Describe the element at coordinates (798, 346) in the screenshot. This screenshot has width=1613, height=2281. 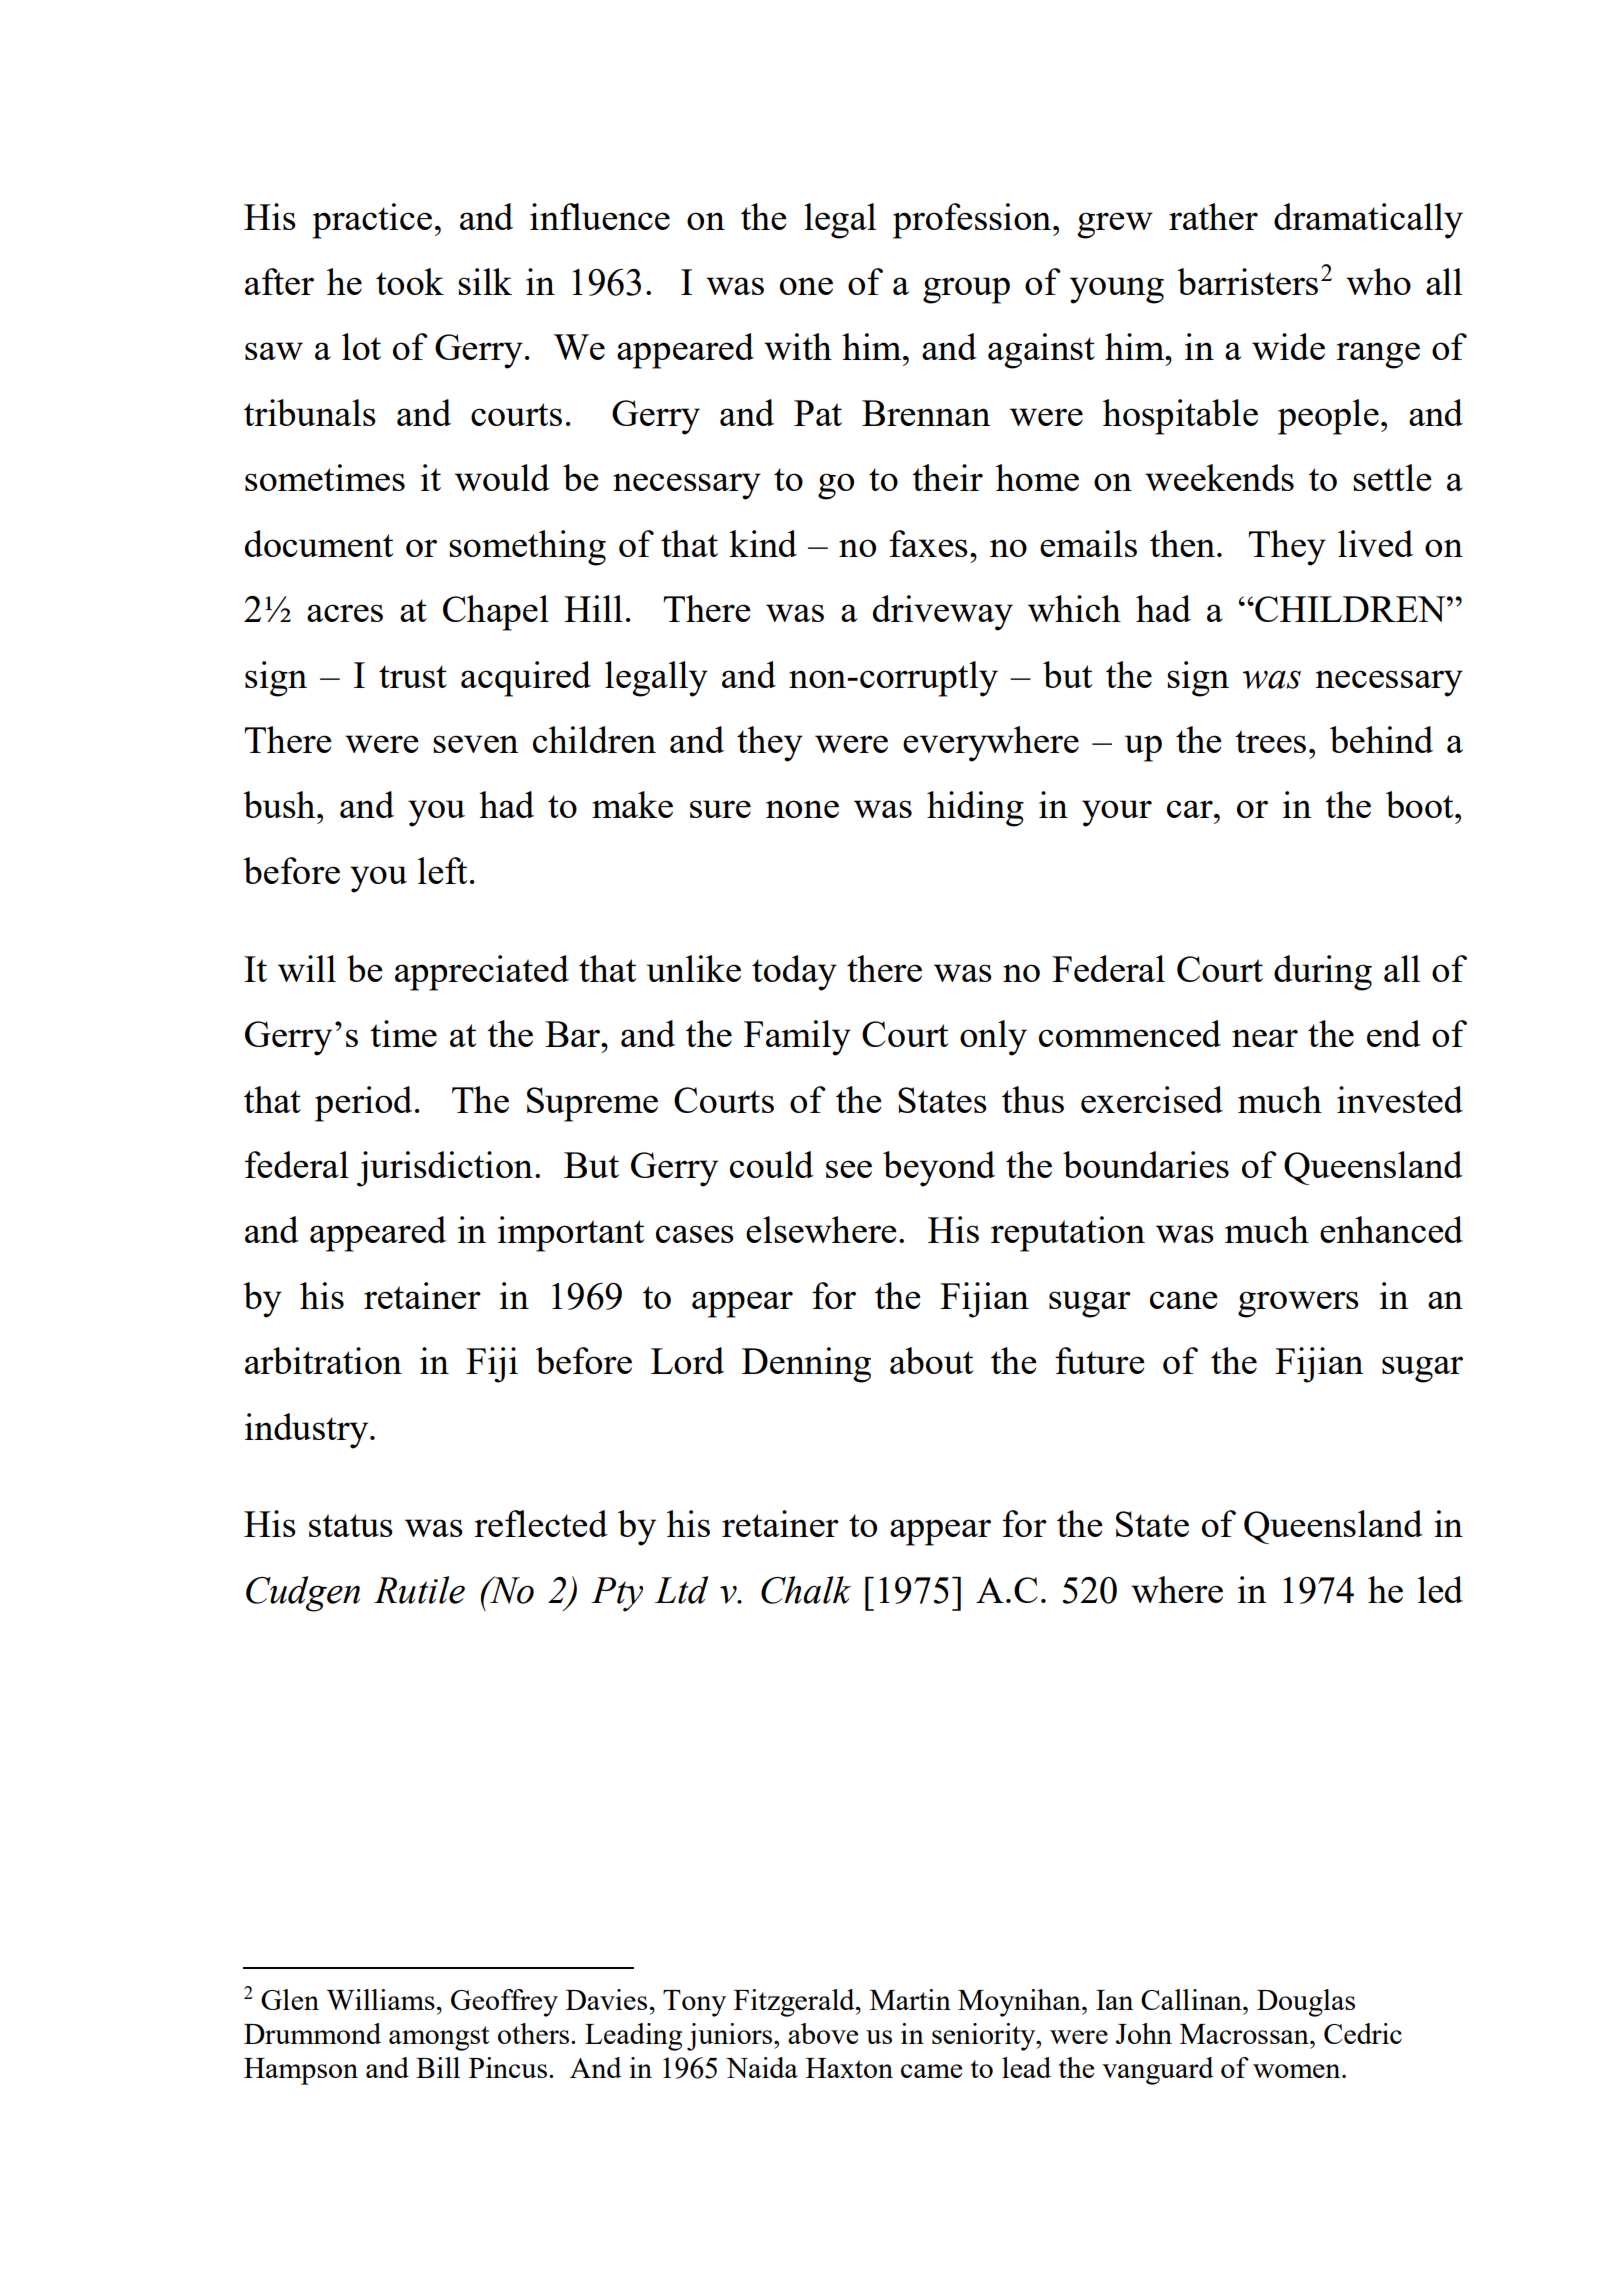
I see `with` at that location.
